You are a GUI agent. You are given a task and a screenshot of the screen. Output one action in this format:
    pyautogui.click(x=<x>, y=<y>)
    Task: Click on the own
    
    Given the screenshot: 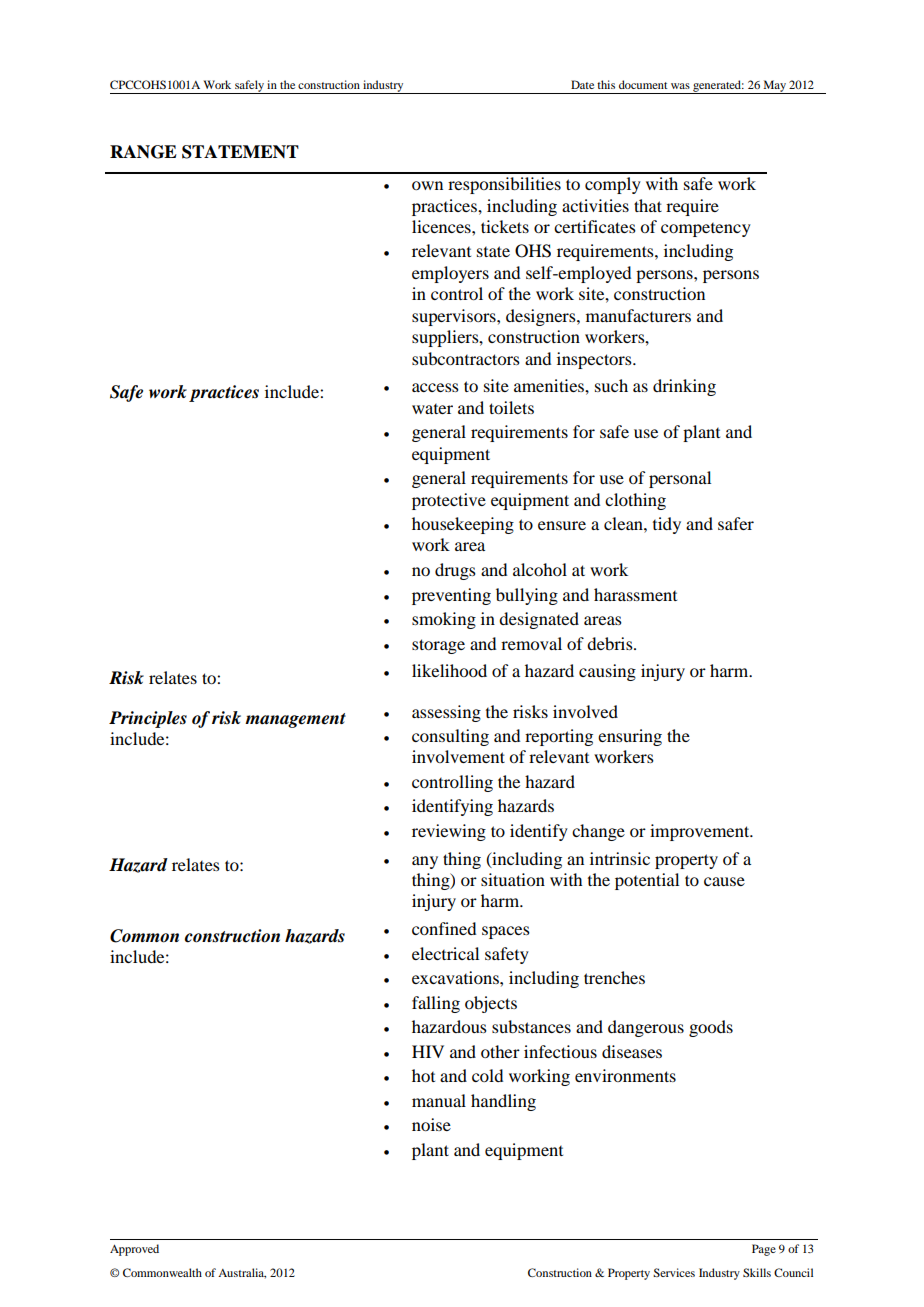 What is the action you would take?
    pyautogui.click(x=427, y=185)
